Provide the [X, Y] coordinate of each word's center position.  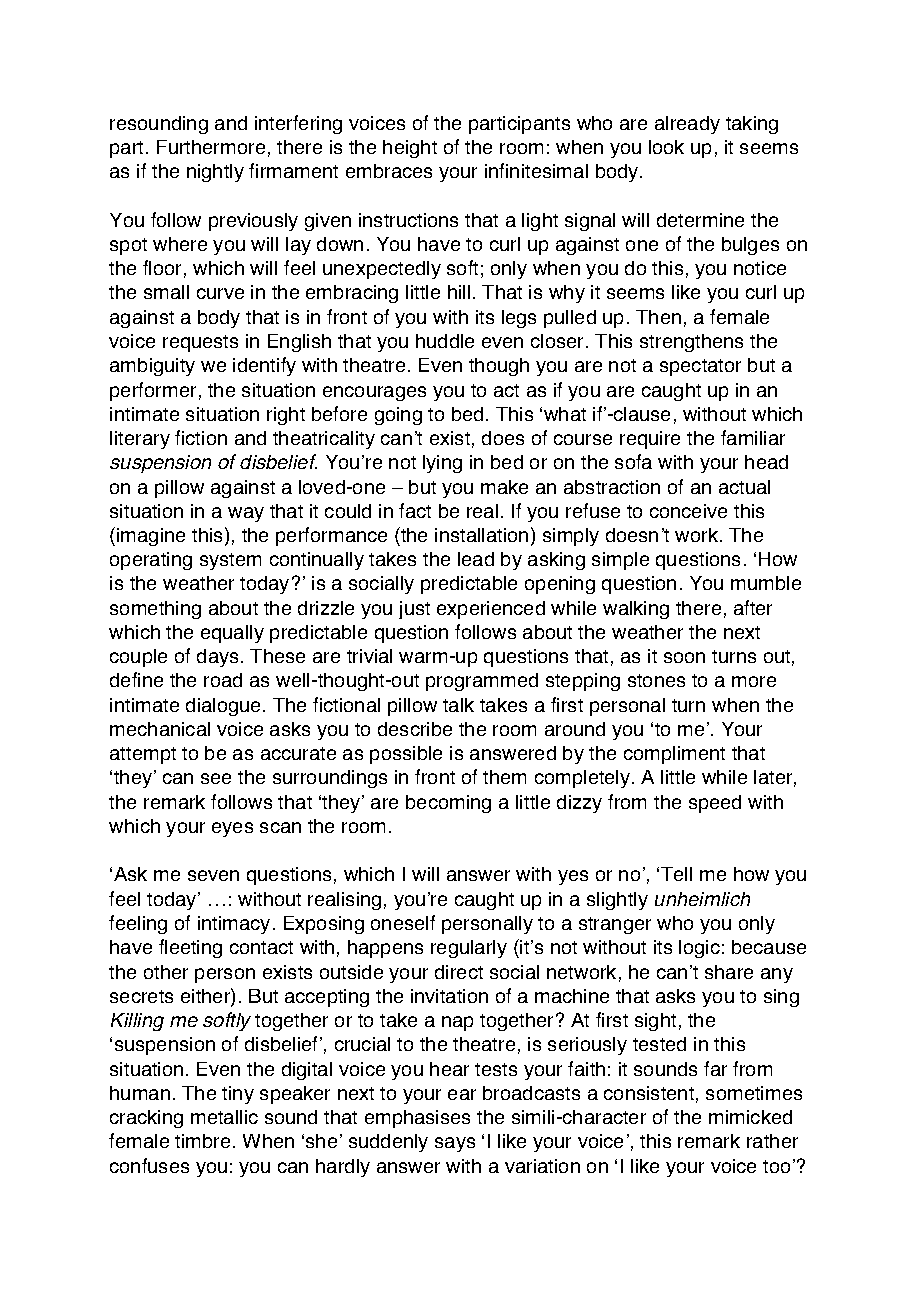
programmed [482, 682]
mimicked [750, 1117]
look [666, 147]
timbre [202, 1141]
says [455, 1144]
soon [684, 657]
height [410, 149]
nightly [215, 173]
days [217, 658]
